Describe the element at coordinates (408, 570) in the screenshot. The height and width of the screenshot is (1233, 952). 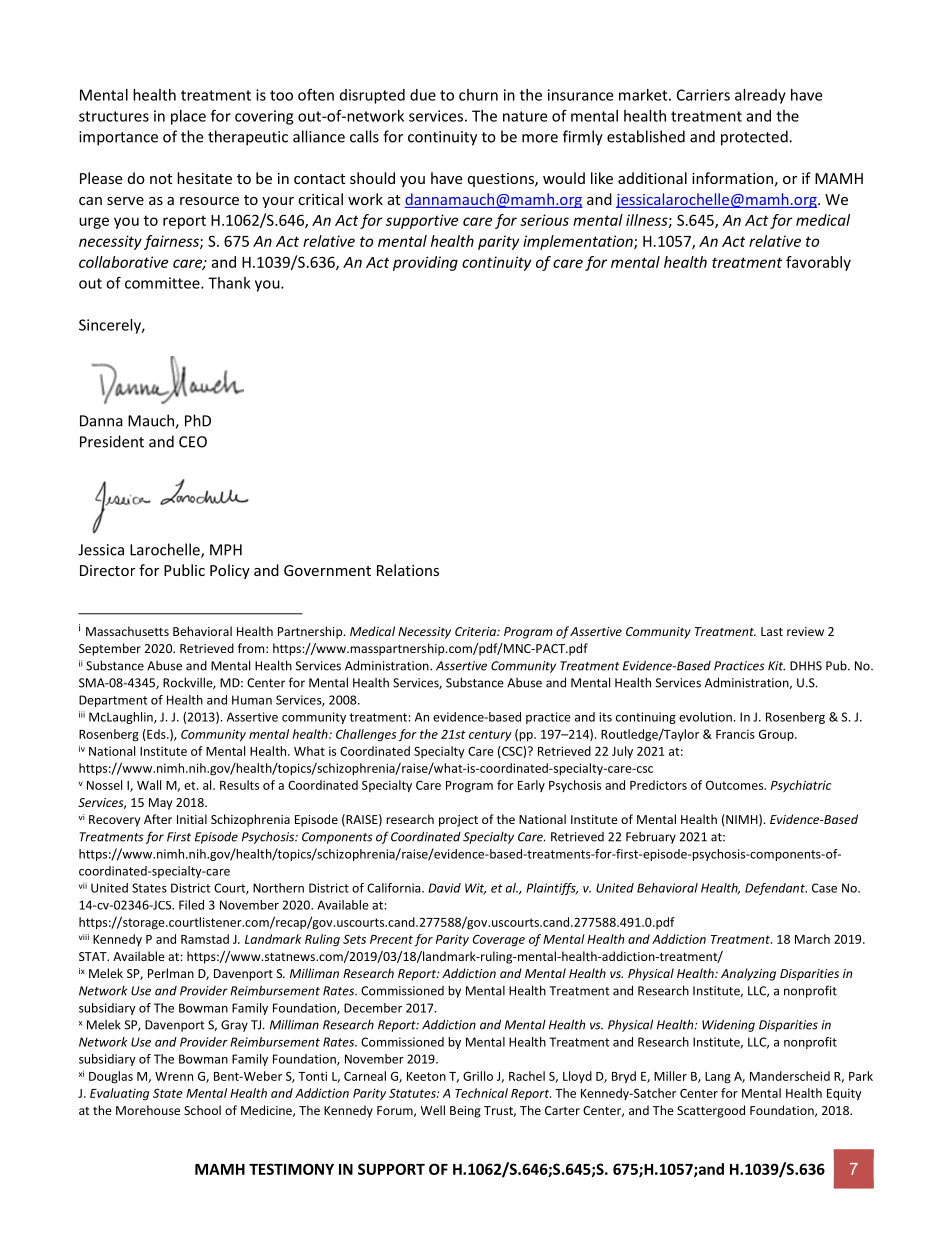
I see `Relations` at that location.
